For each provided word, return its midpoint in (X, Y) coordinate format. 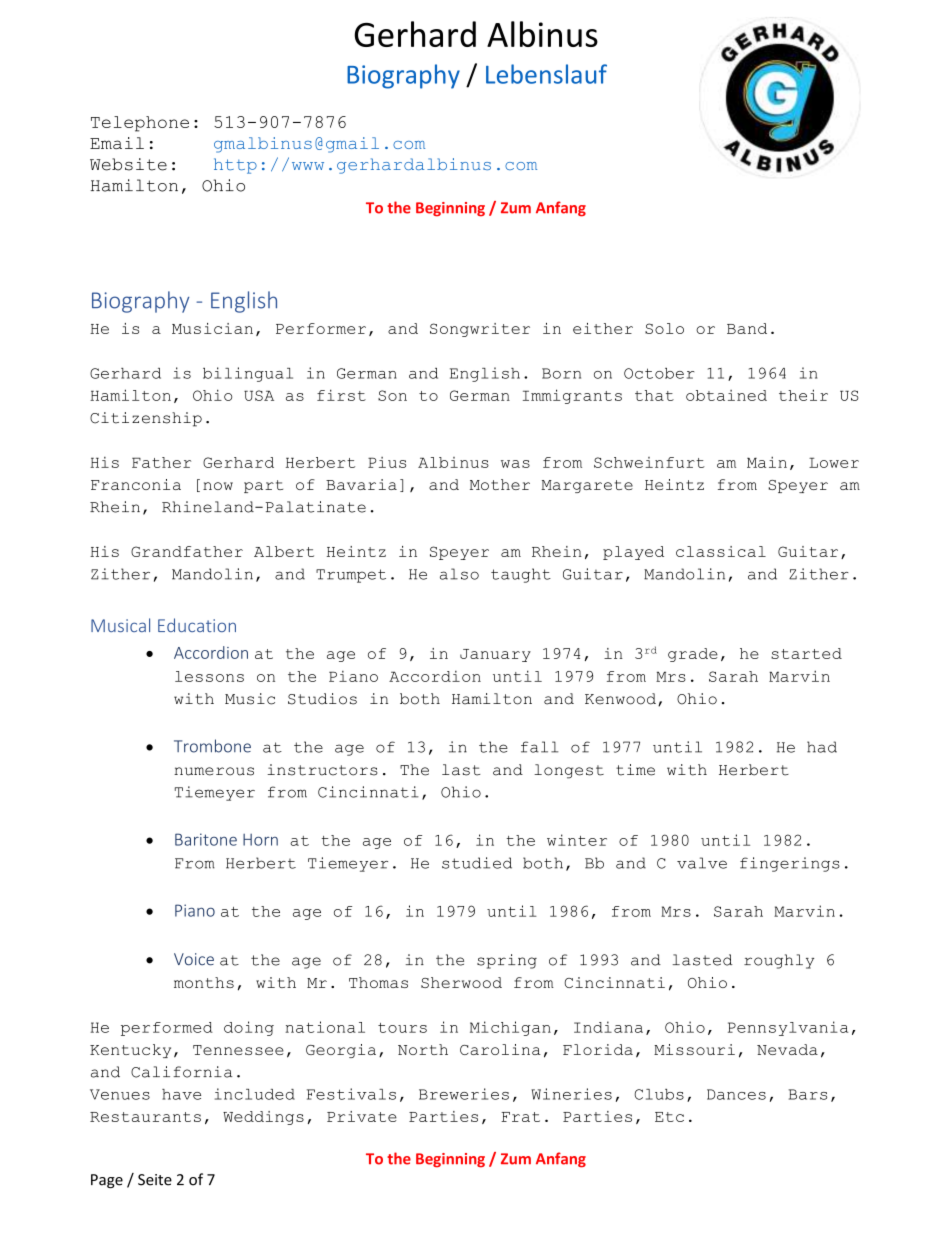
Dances (736, 1094)
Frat (520, 1117)
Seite (155, 1180)
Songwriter (480, 330)
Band (747, 328)
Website (128, 164)
